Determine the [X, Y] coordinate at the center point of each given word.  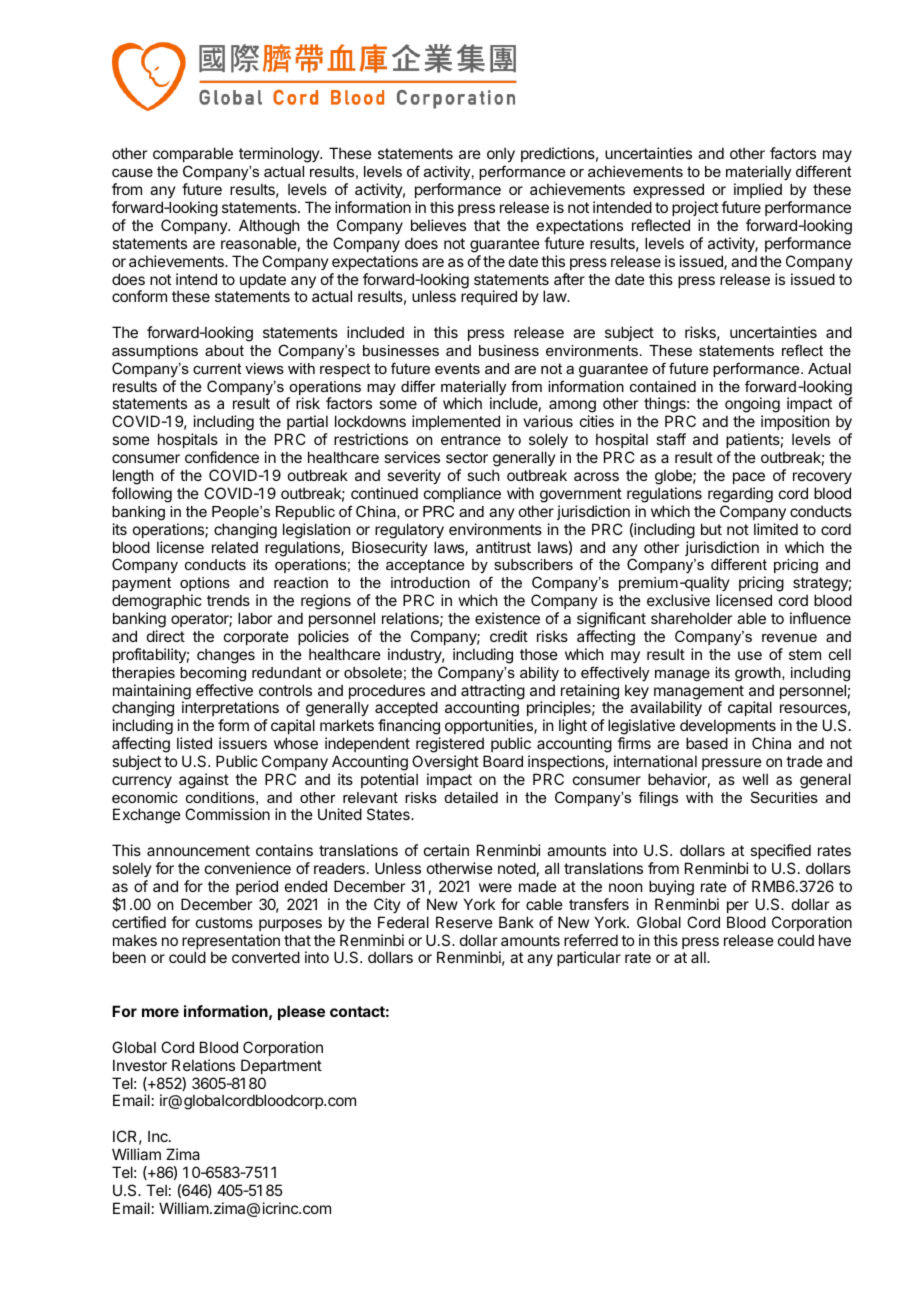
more [160, 1012]
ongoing [752, 406]
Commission [227, 814]
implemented [456, 422]
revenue [789, 638]
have [835, 940]
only [501, 156]
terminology [280, 155]
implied [758, 190]
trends [228, 600]
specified [780, 851]
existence [507, 618]
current [217, 368]
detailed [471, 797]
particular [589, 958]
